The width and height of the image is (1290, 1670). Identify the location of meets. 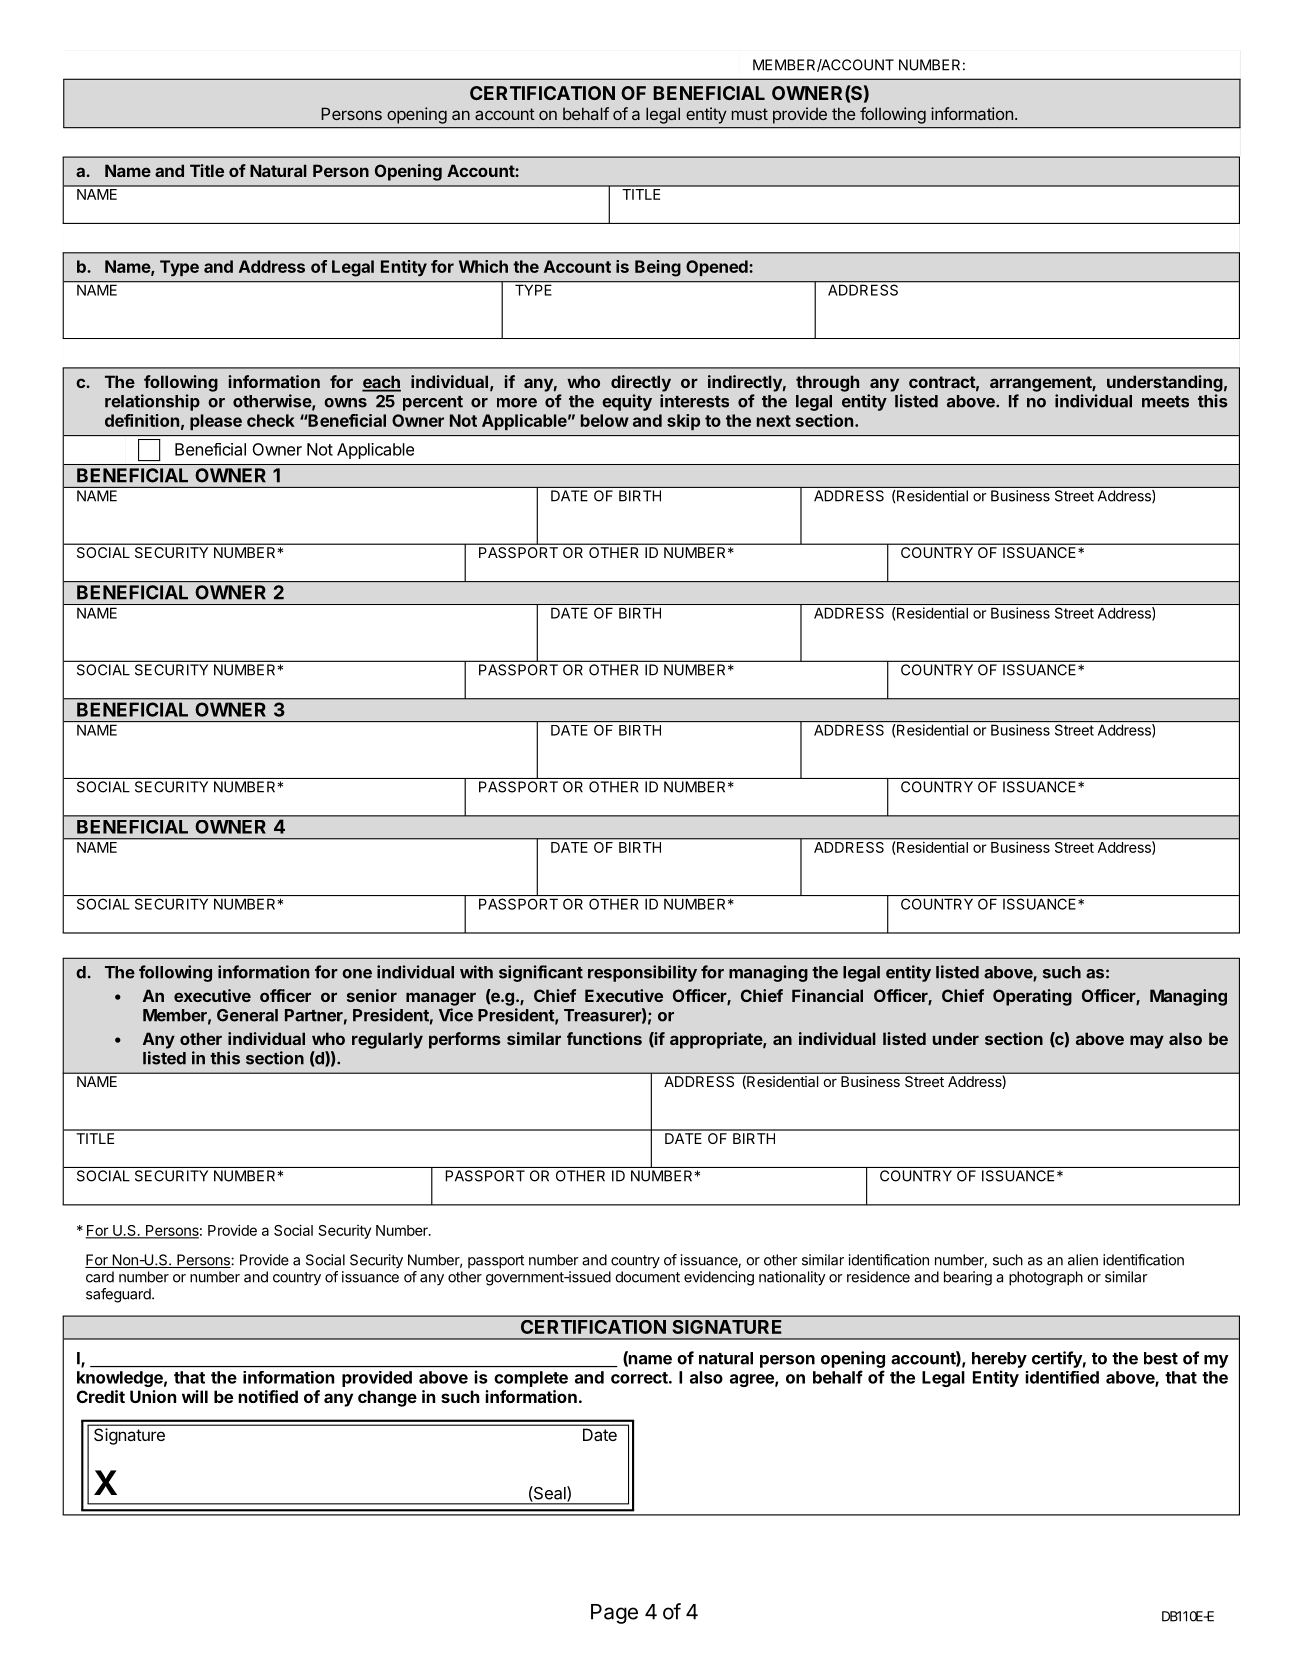
(1165, 402).
